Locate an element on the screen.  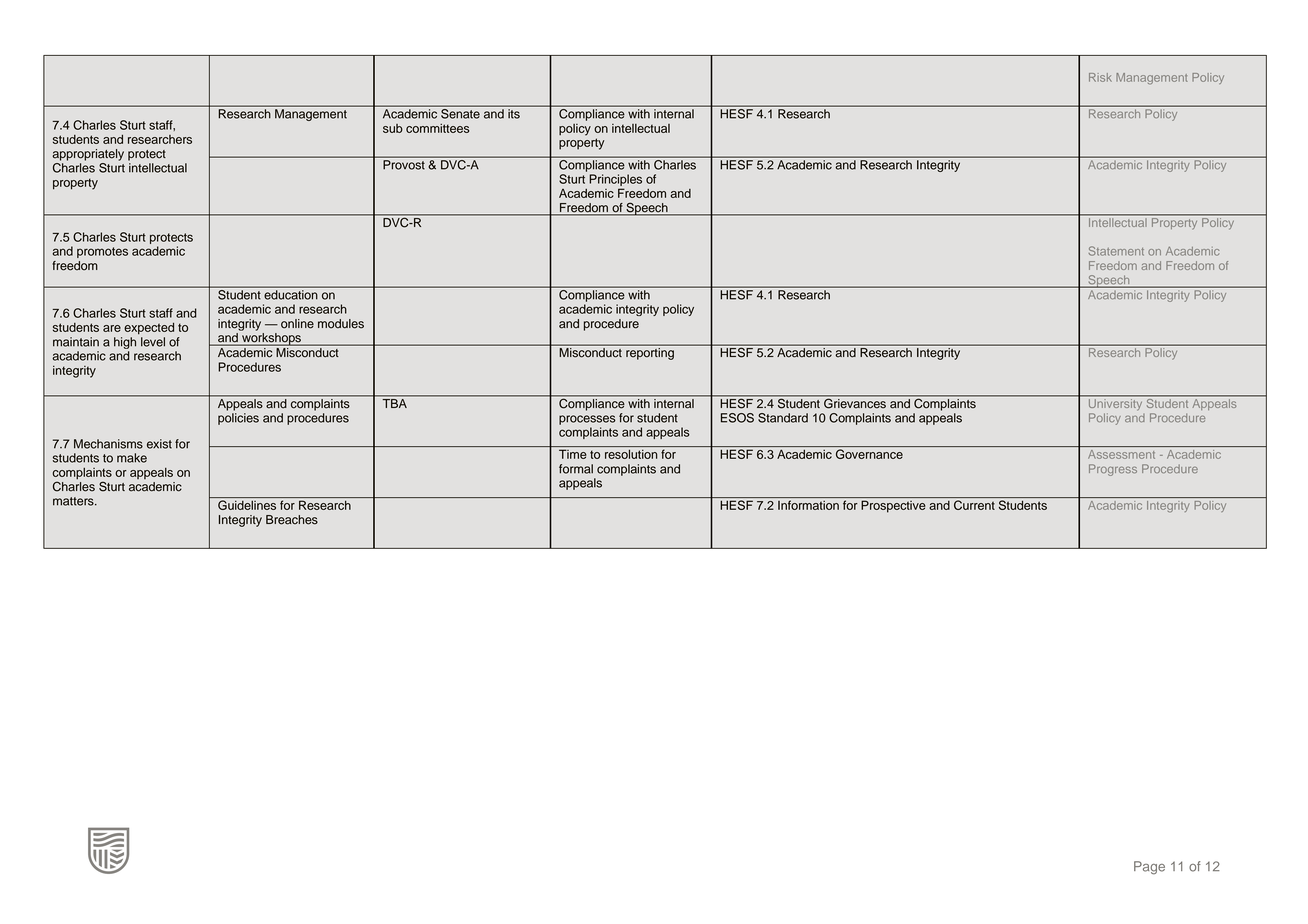
Progress is located at coordinates (1113, 470).
